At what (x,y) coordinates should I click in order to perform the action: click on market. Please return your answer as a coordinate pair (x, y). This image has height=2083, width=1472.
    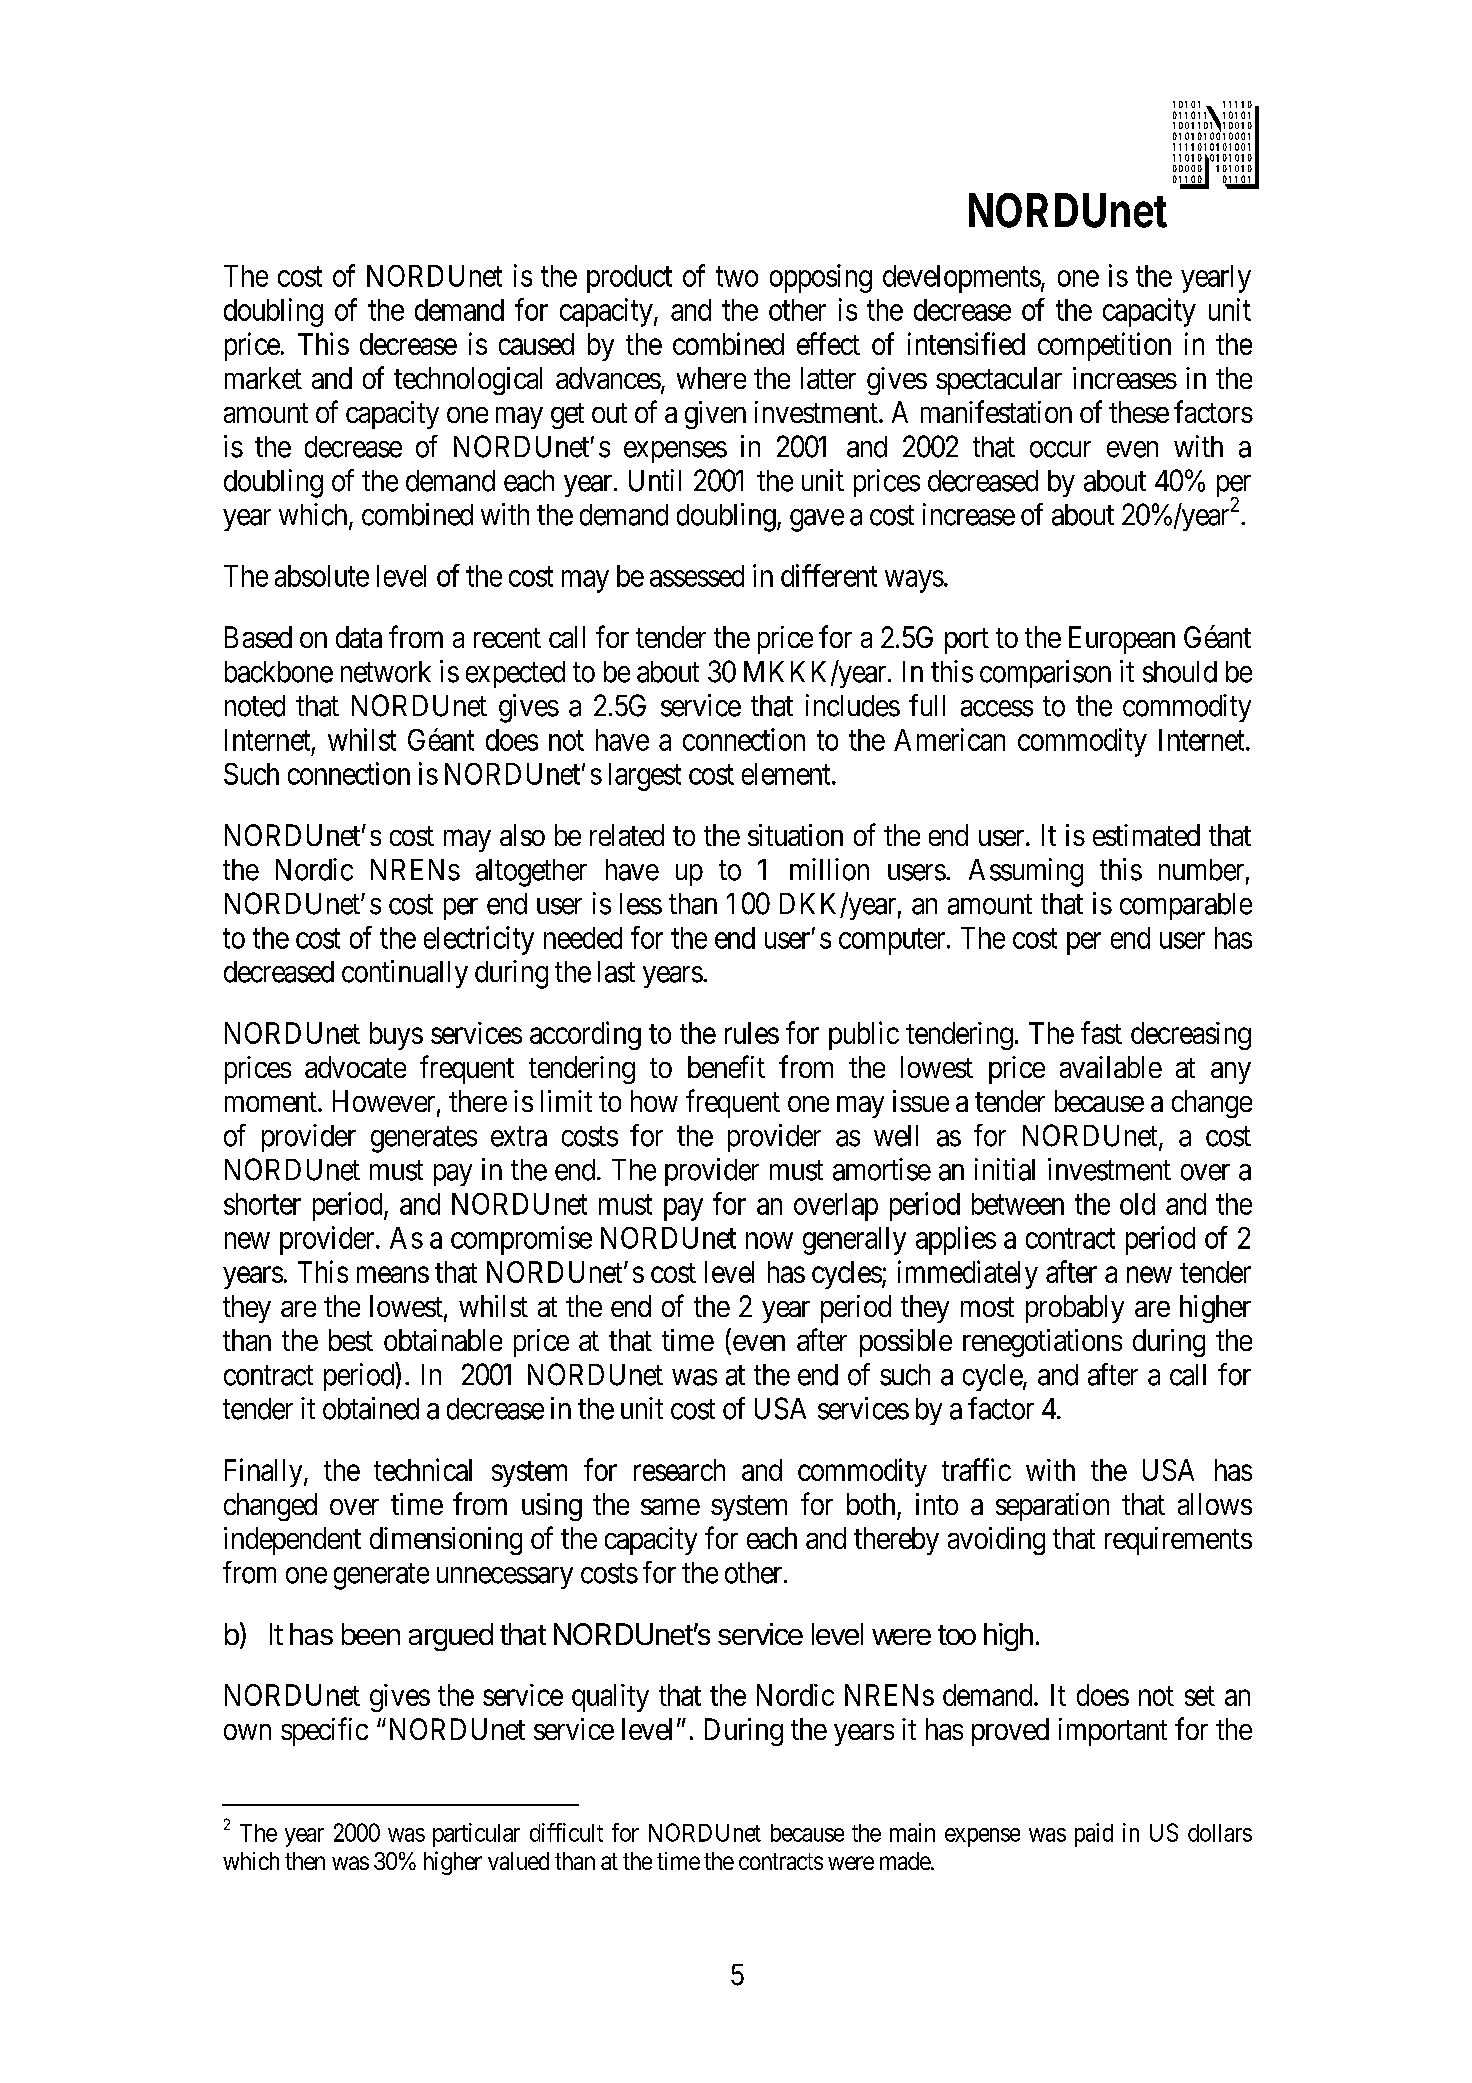
    Looking at the image, I should click on (263, 378).
